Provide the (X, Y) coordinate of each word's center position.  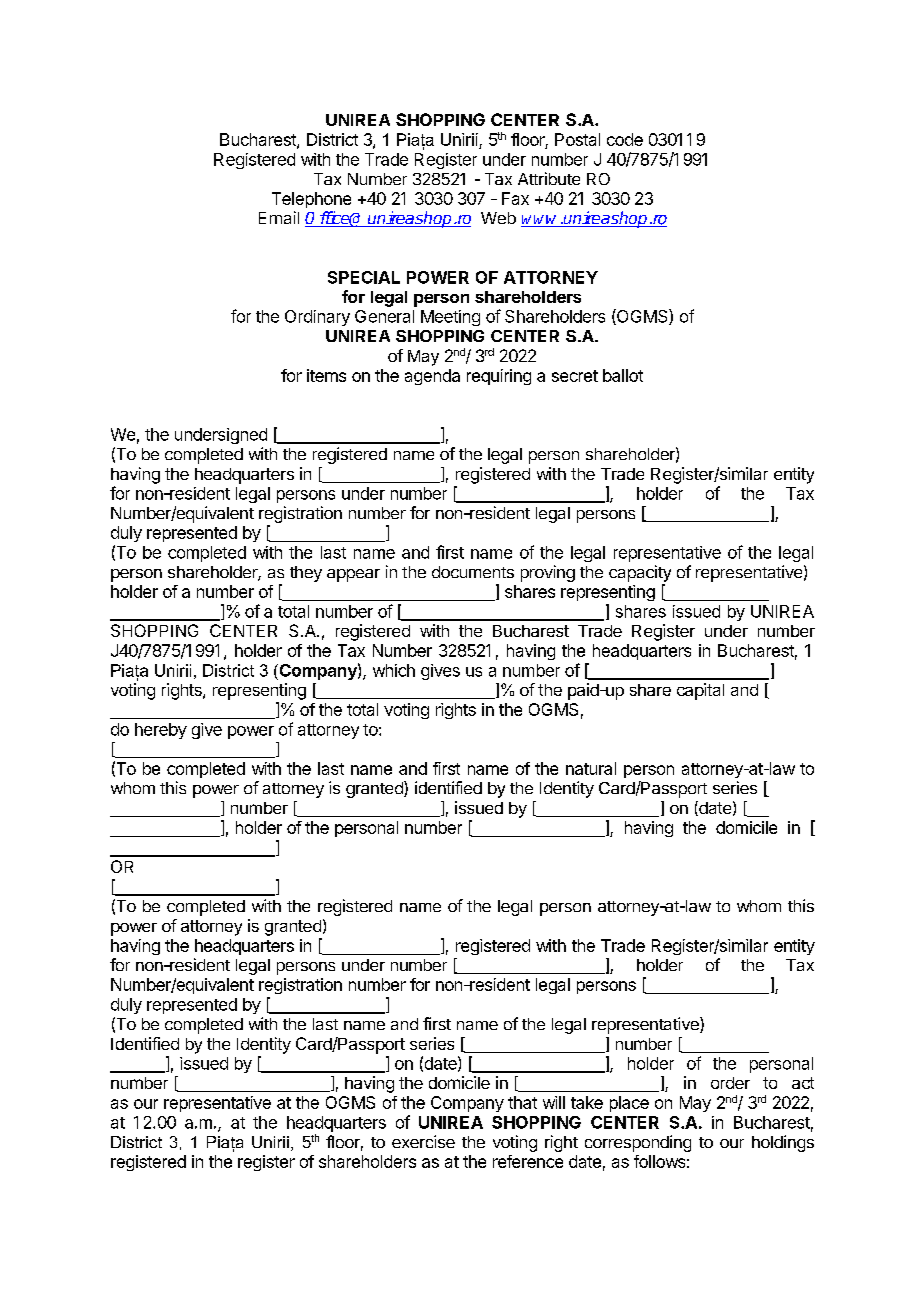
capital (700, 691)
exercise (423, 1141)
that (522, 1102)
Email (279, 217)
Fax (515, 198)
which (394, 670)
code (625, 139)
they (306, 574)
